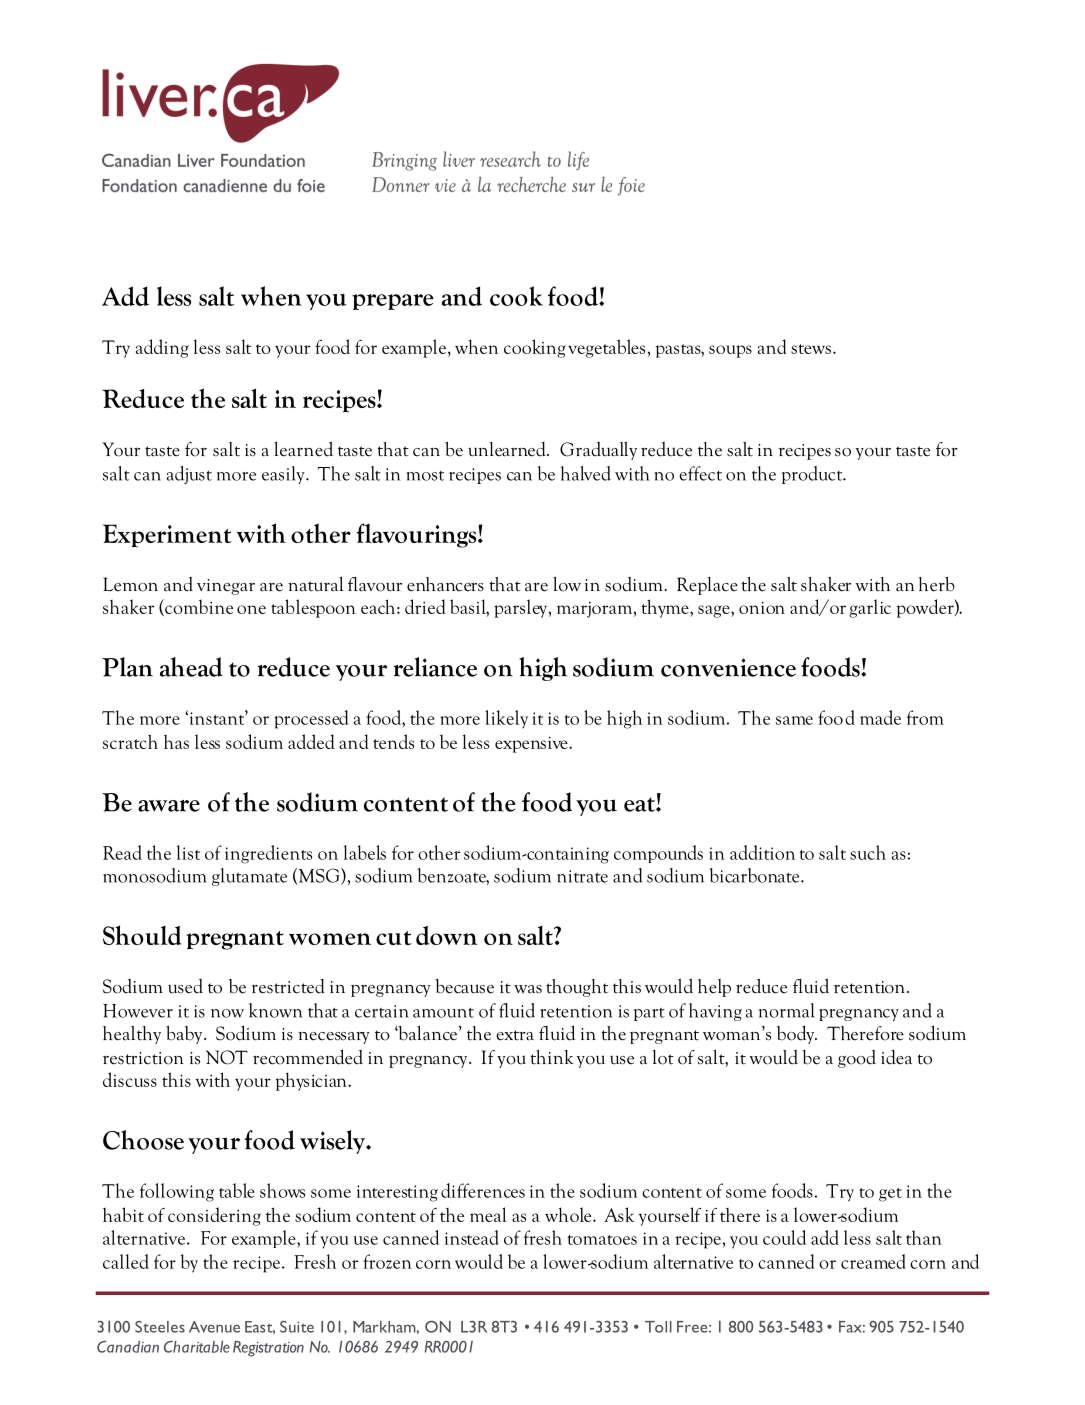 The image size is (1085, 1405). Describe the element at coordinates (393, 302) in the document. I see `prepare` at that location.
